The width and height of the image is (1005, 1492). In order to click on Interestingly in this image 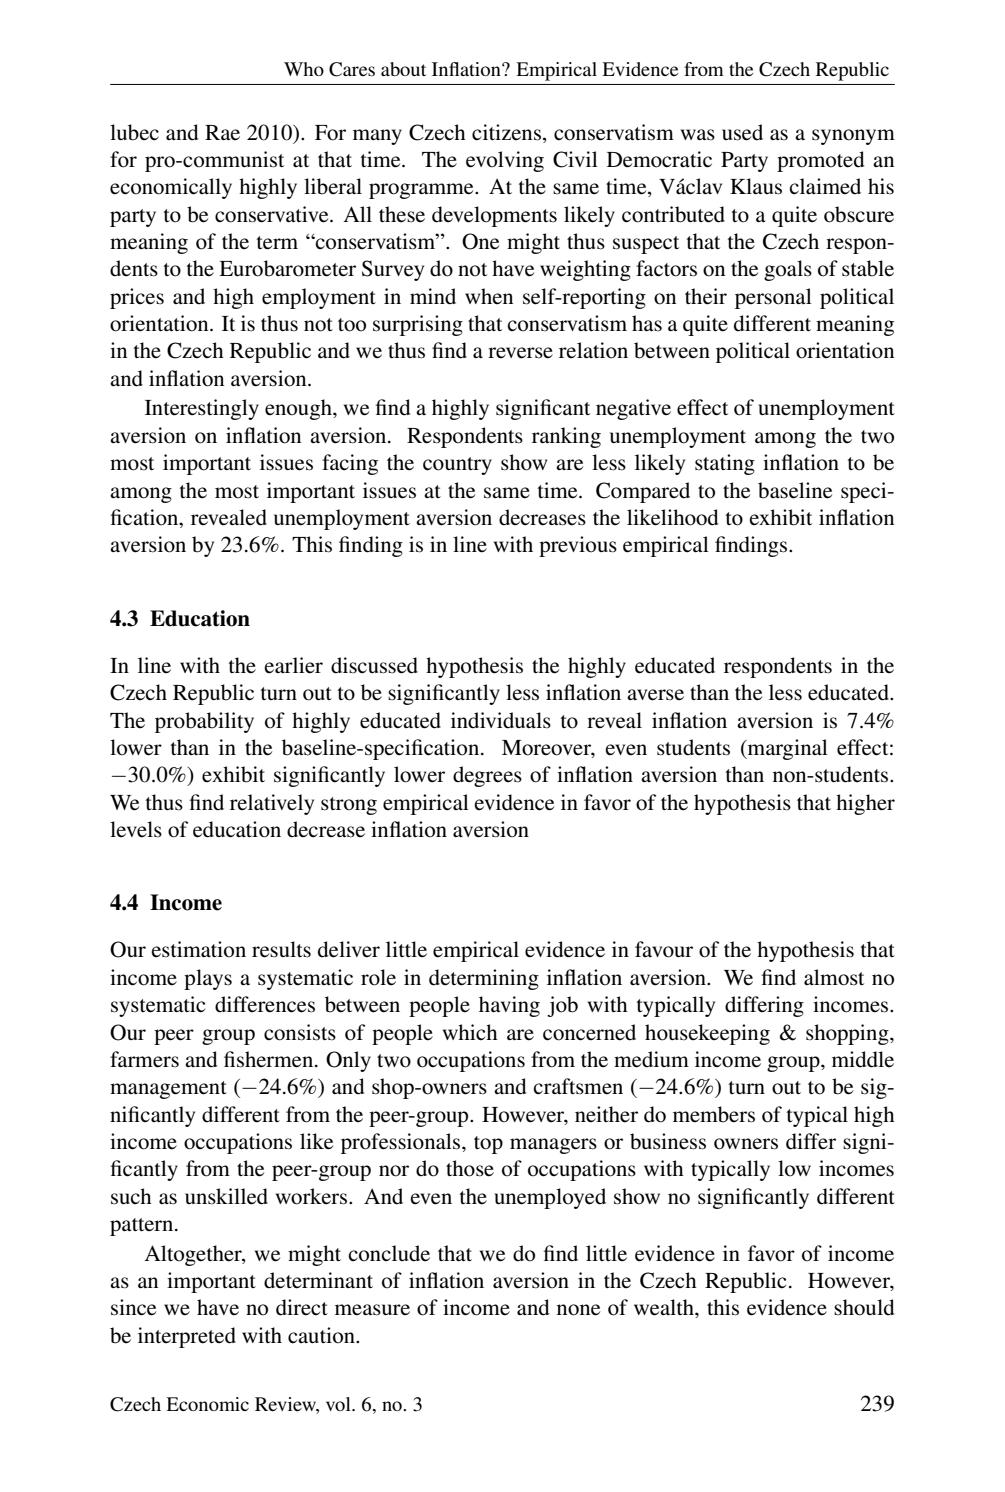, I will do `click(202, 409)`.
